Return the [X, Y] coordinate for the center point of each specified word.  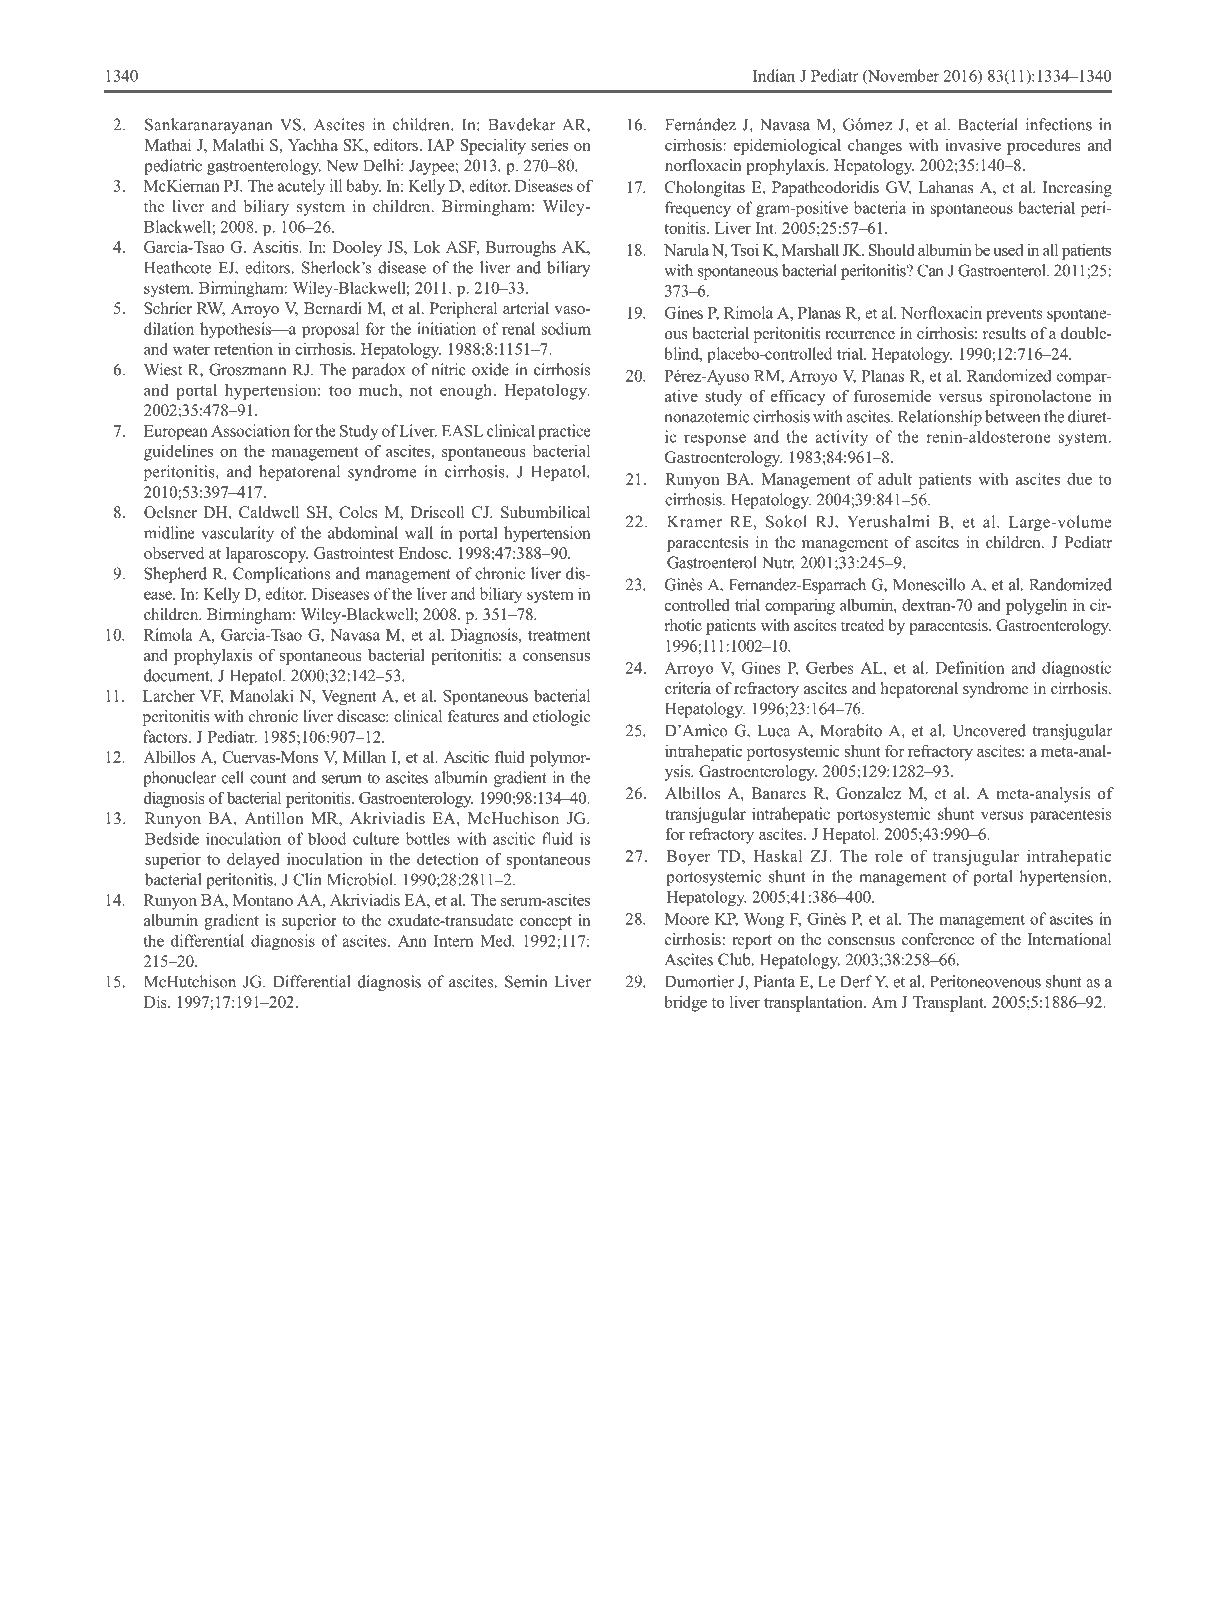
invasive [973, 145]
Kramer [694, 522]
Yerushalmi [888, 521]
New [342, 166]
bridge [685, 1004]
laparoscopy [267, 555]
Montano [263, 900]
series [549, 145]
